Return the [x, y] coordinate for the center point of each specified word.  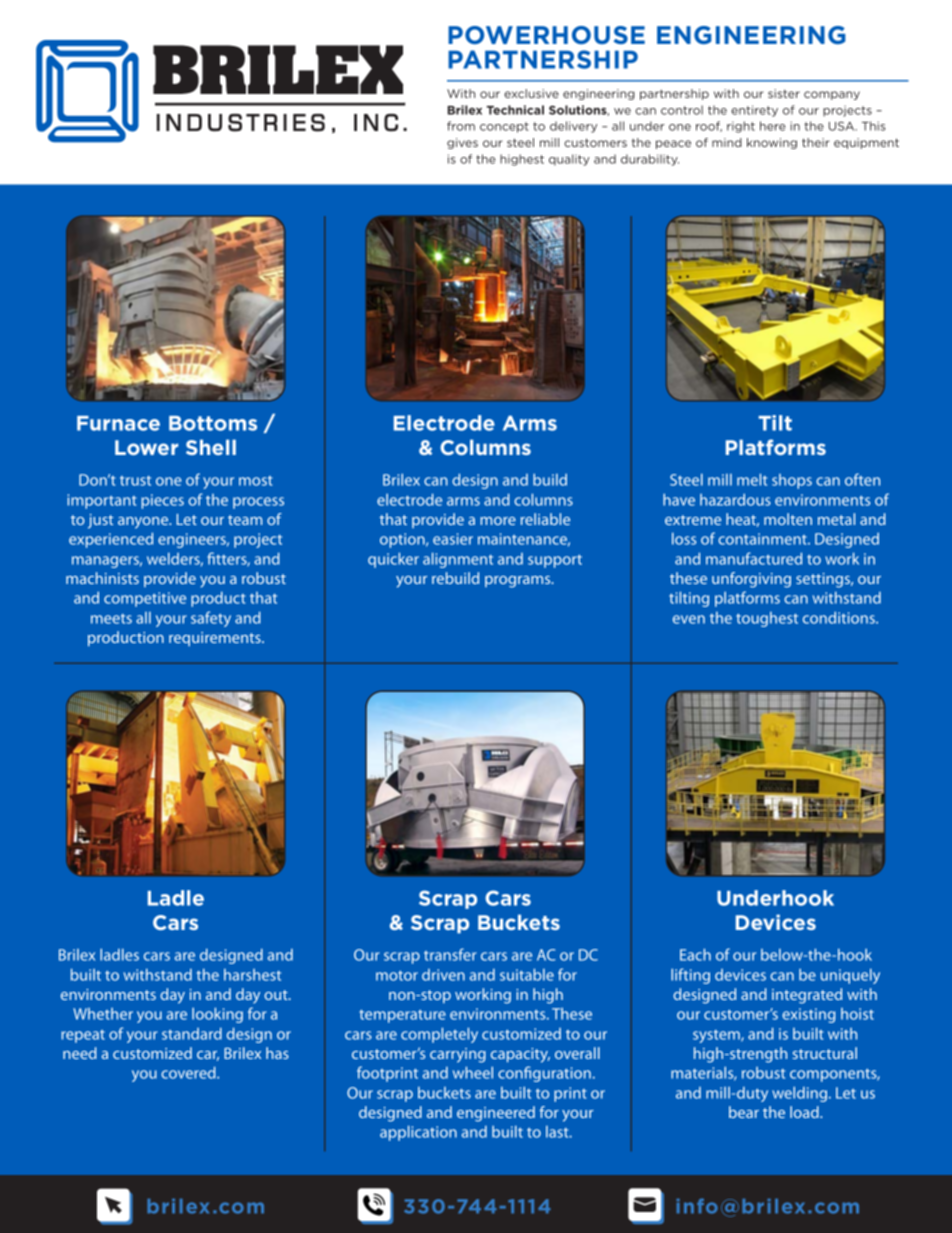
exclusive [531, 93]
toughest [767, 619]
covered [189, 1072]
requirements [216, 639]
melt [752, 479]
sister [784, 93]
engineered [496, 1114]
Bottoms [213, 423]
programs [519, 582]
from [461, 126]
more [498, 521]
